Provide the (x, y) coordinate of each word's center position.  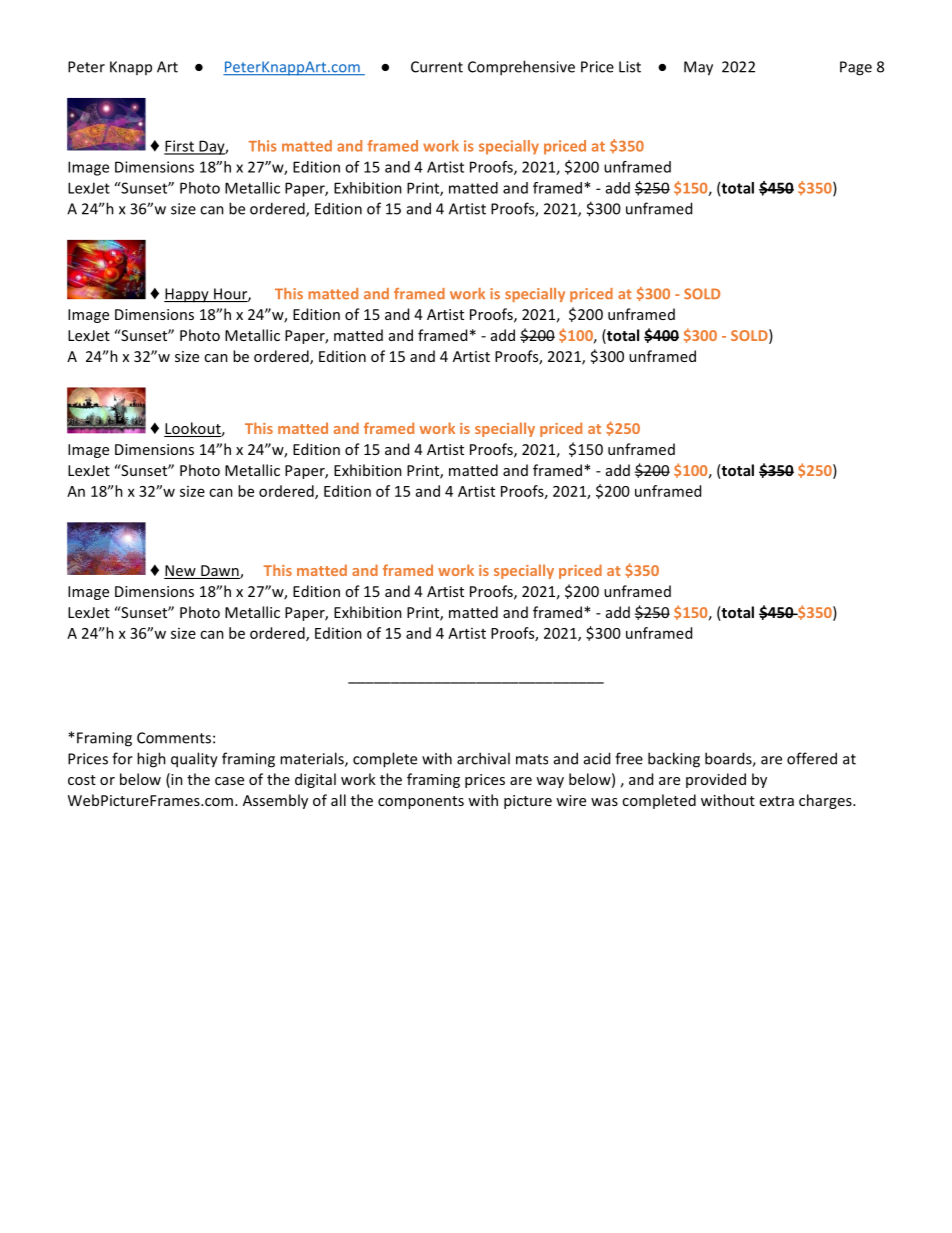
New (181, 572)
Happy (187, 295)
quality (194, 760)
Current (437, 67)
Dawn (220, 572)
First (180, 147)
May (698, 68)
